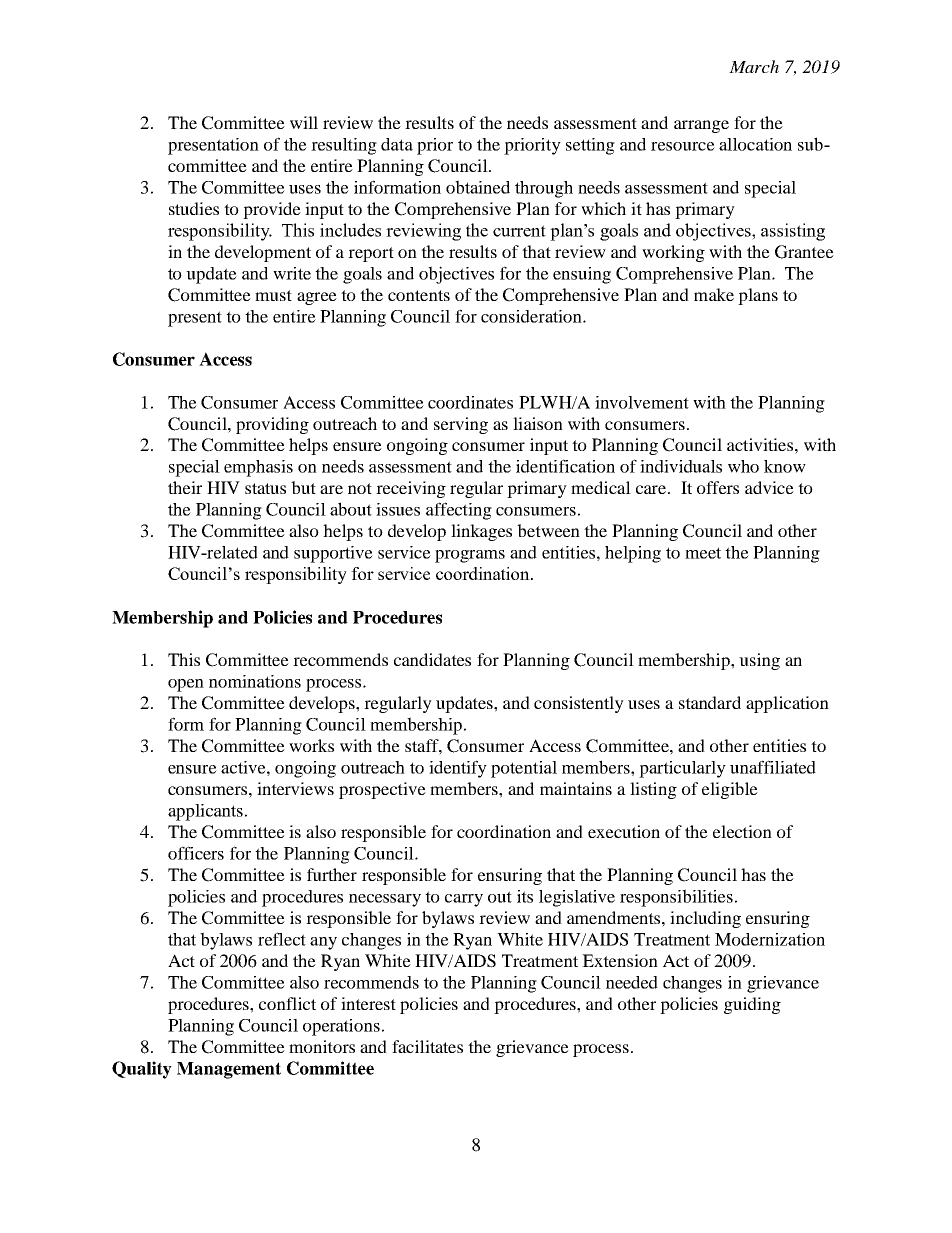  Describe the element at coordinates (427, 1046) in the page. I see `facilitates` at that location.
